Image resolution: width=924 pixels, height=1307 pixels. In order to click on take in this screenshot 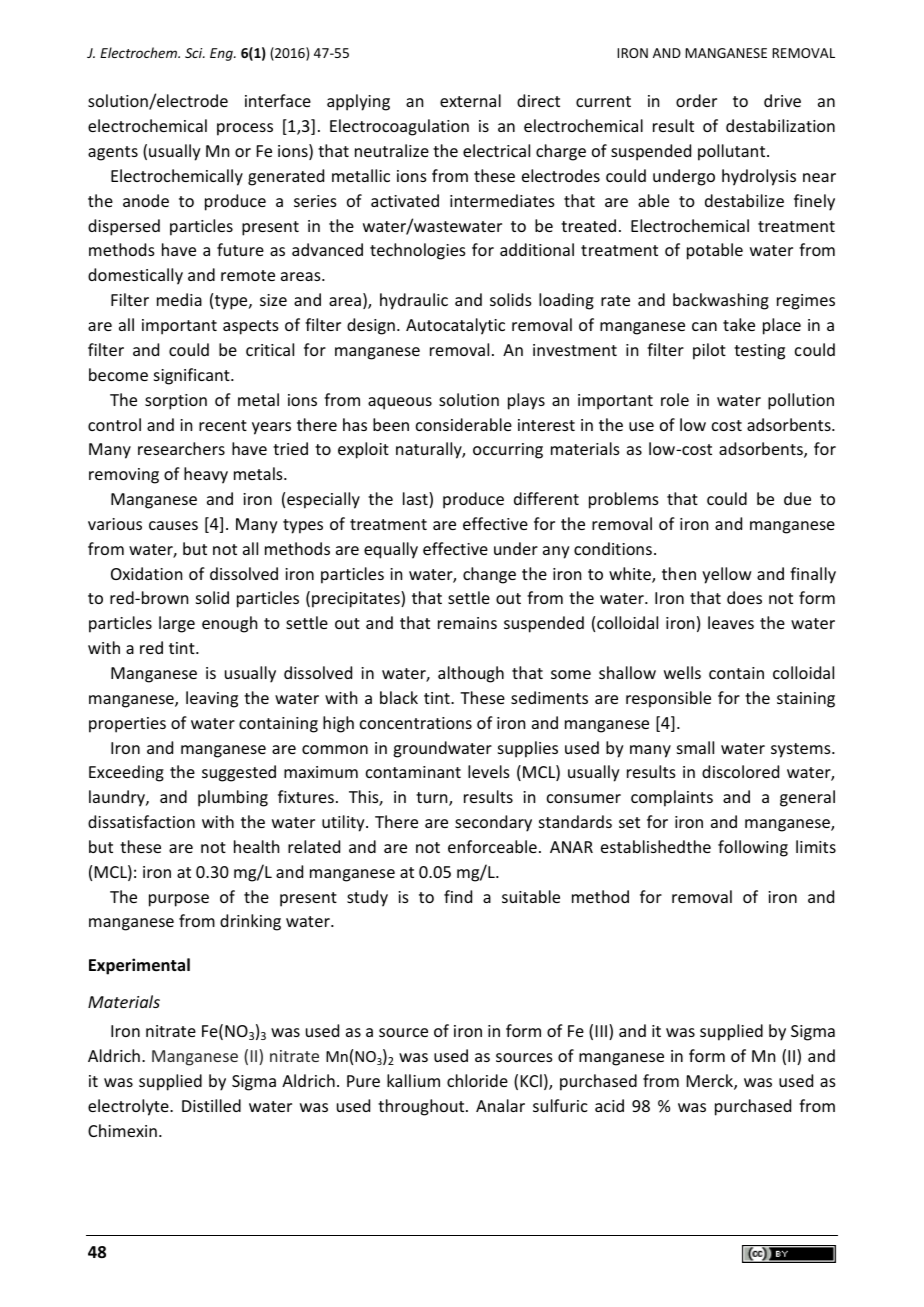, I will do `click(739, 324)`.
